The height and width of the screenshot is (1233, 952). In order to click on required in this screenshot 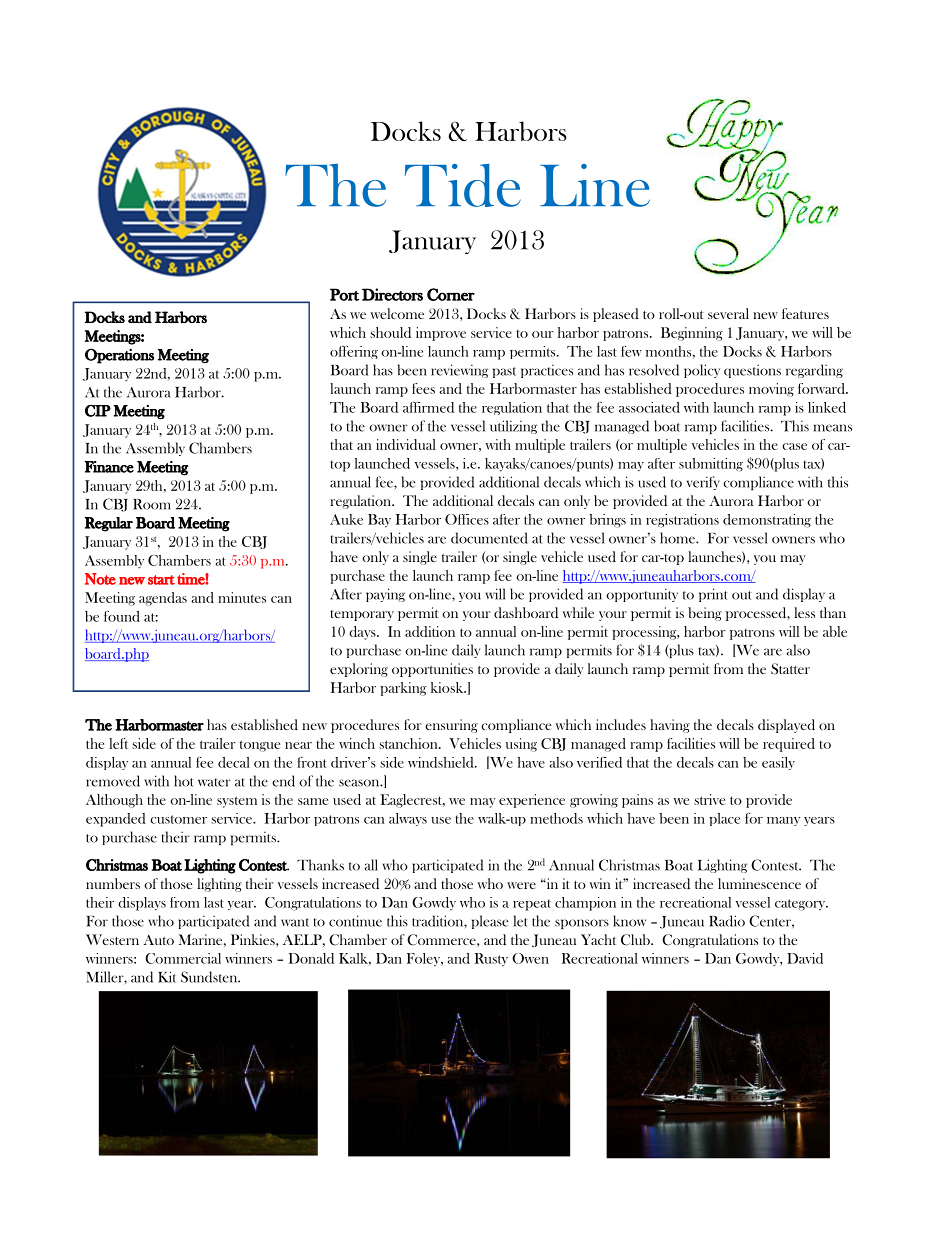, I will do `click(789, 745)`.
